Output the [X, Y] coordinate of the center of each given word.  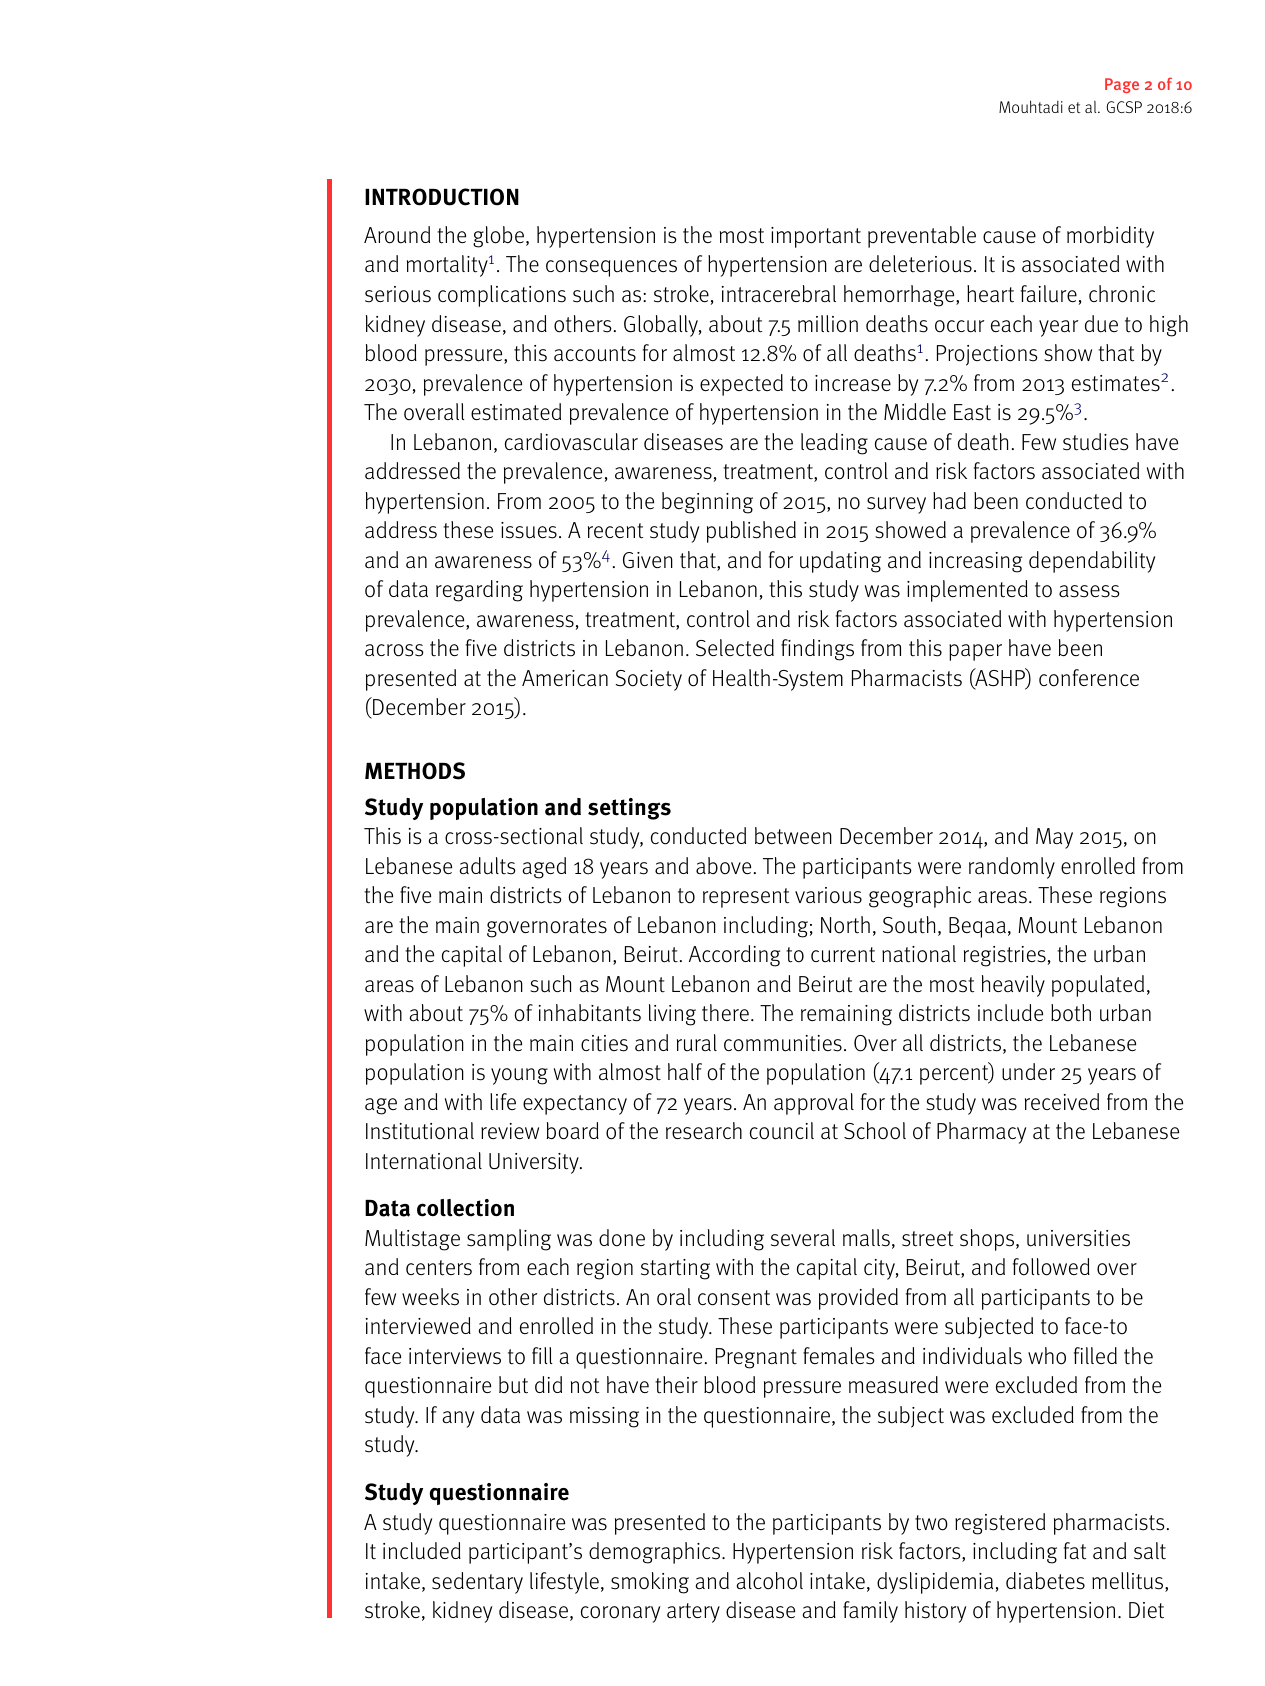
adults [487, 866]
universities [1078, 1238]
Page [1122, 85]
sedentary [477, 1583]
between [793, 836]
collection [465, 1208]
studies [1096, 442]
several [803, 1238]
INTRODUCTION [442, 197]
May [1054, 838]
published [751, 532]
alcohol [769, 1581]
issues [529, 530]
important [816, 237]
